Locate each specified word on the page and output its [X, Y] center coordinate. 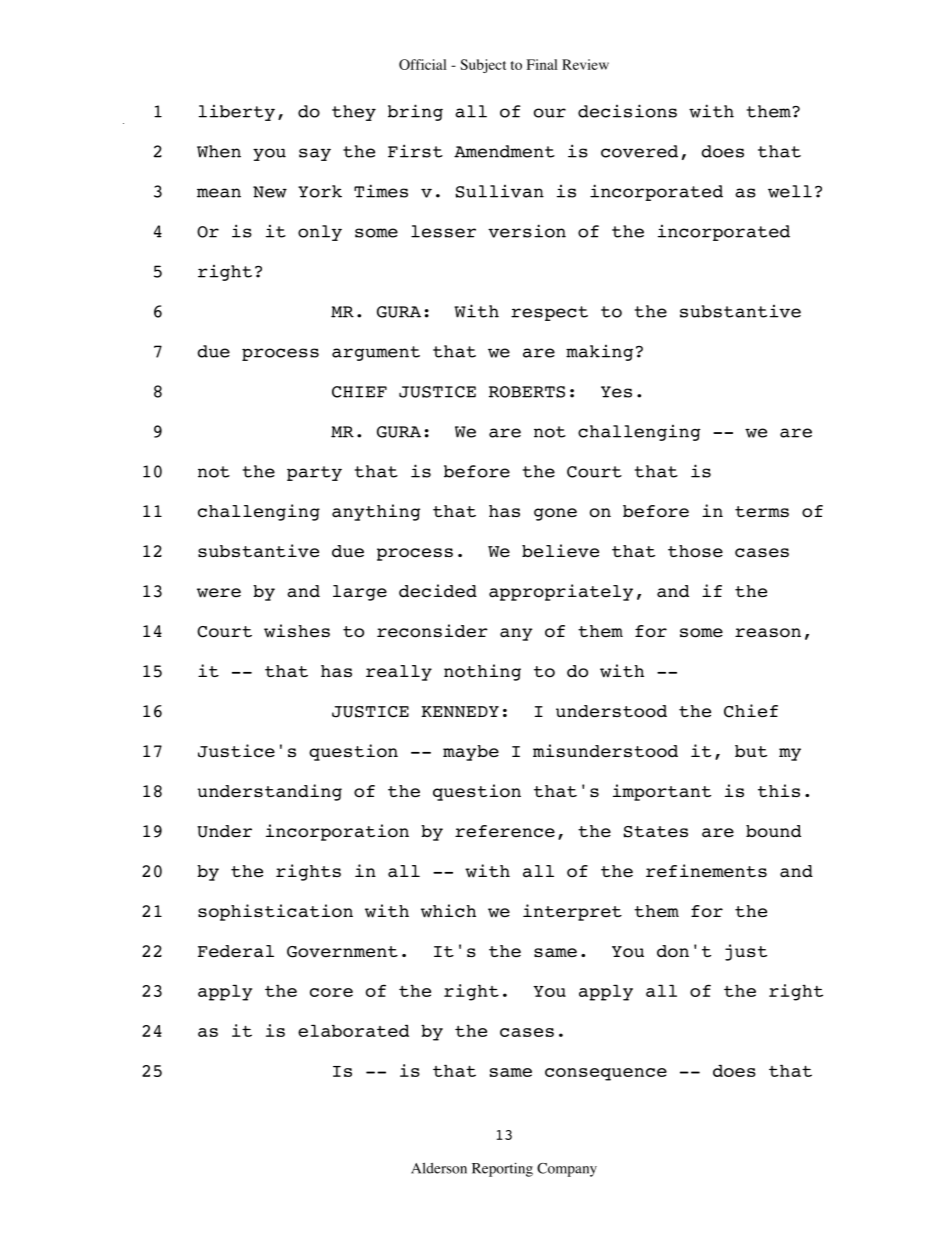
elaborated [353, 1031]
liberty [237, 112]
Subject [483, 66]
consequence [606, 1074]
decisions [627, 111]
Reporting [502, 1169]
